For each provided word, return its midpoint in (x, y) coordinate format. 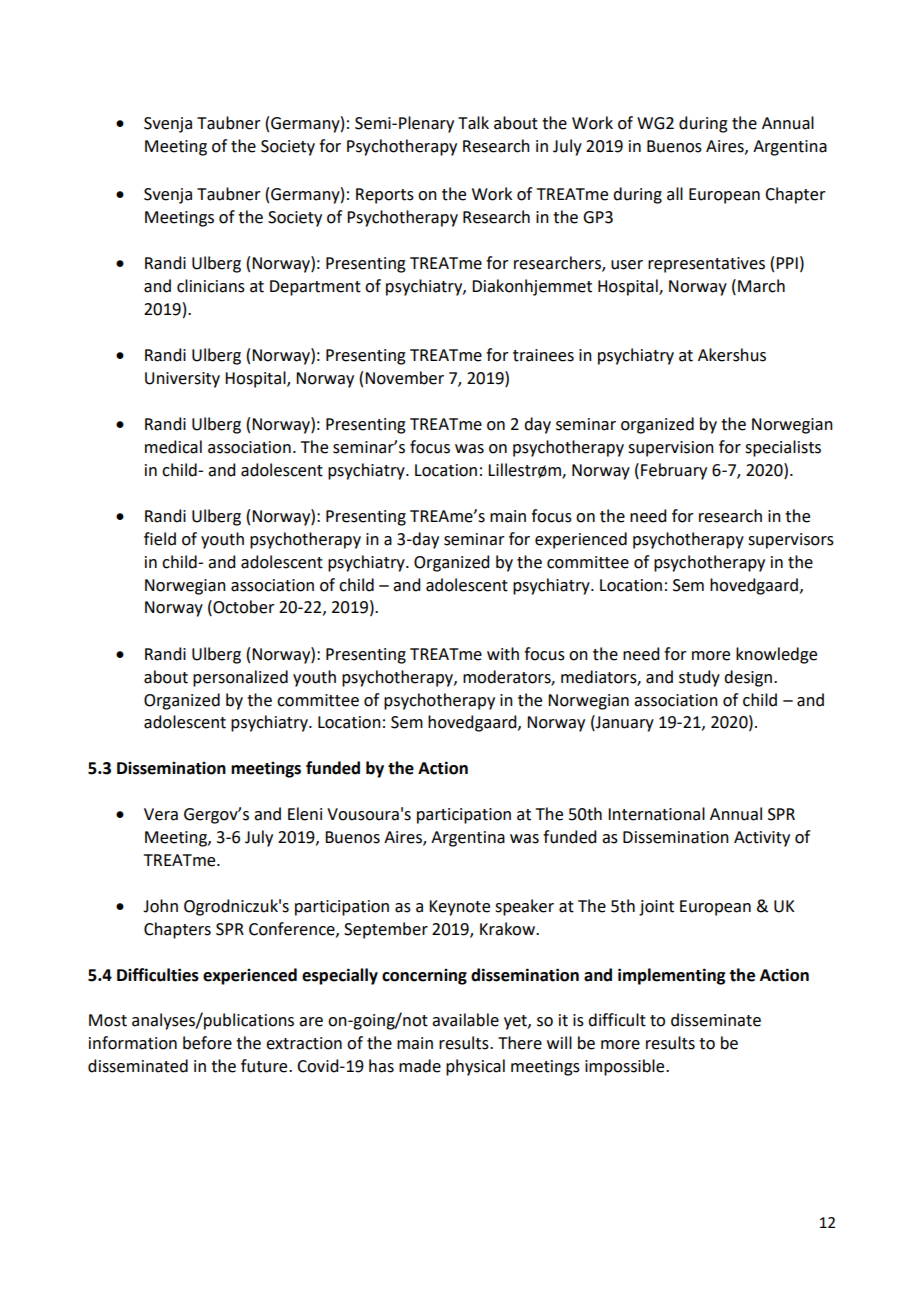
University (182, 380)
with (503, 654)
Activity (762, 839)
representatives (706, 265)
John (160, 906)
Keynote (459, 908)
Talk (473, 123)
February (674, 471)
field (160, 539)
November (404, 378)
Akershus (732, 355)
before (207, 1043)
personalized (240, 678)
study (699, 678)
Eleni (305, 814)
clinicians (211, 286)
